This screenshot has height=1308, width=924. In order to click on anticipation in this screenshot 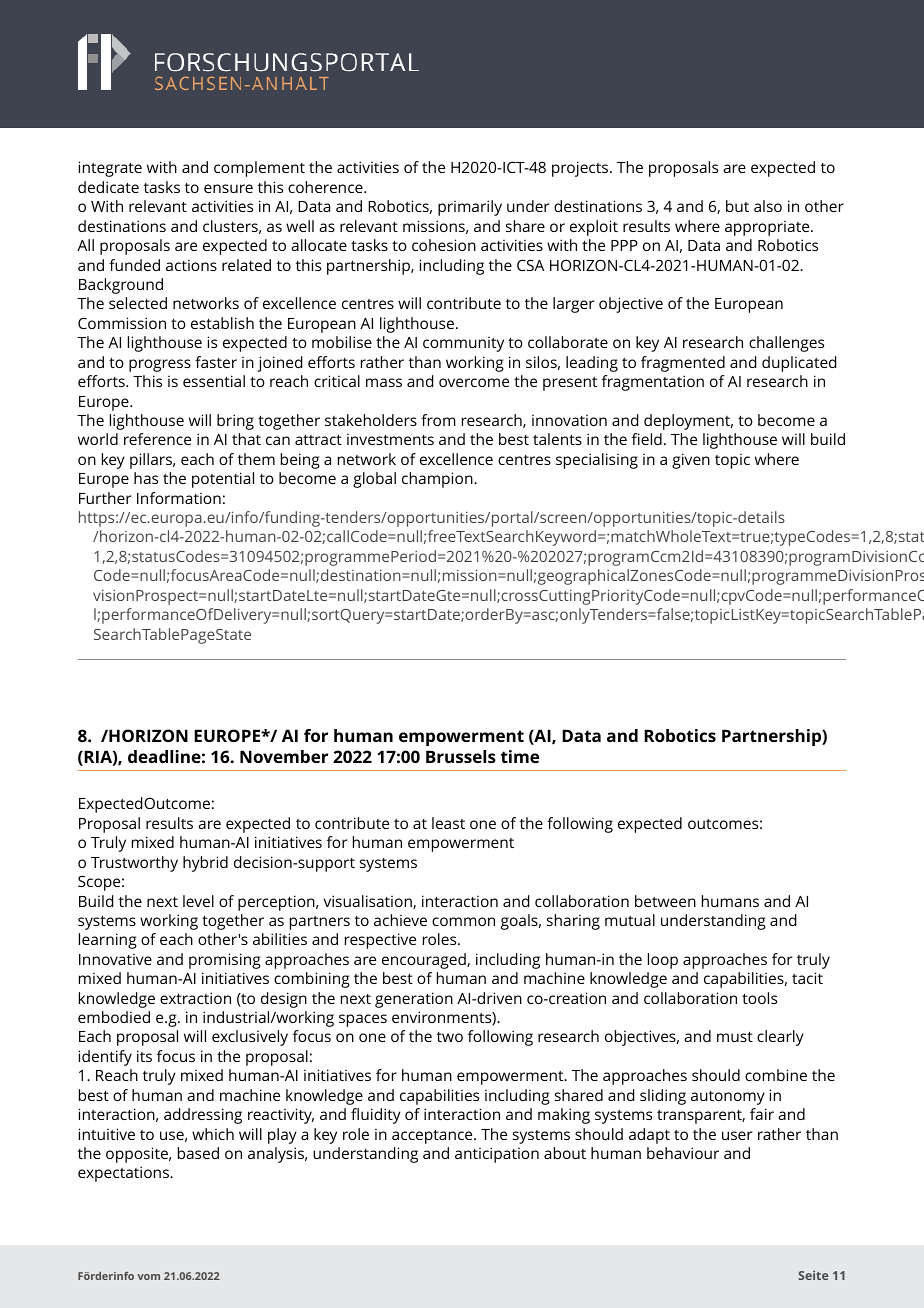, I will do `click(497, 1155)`.
